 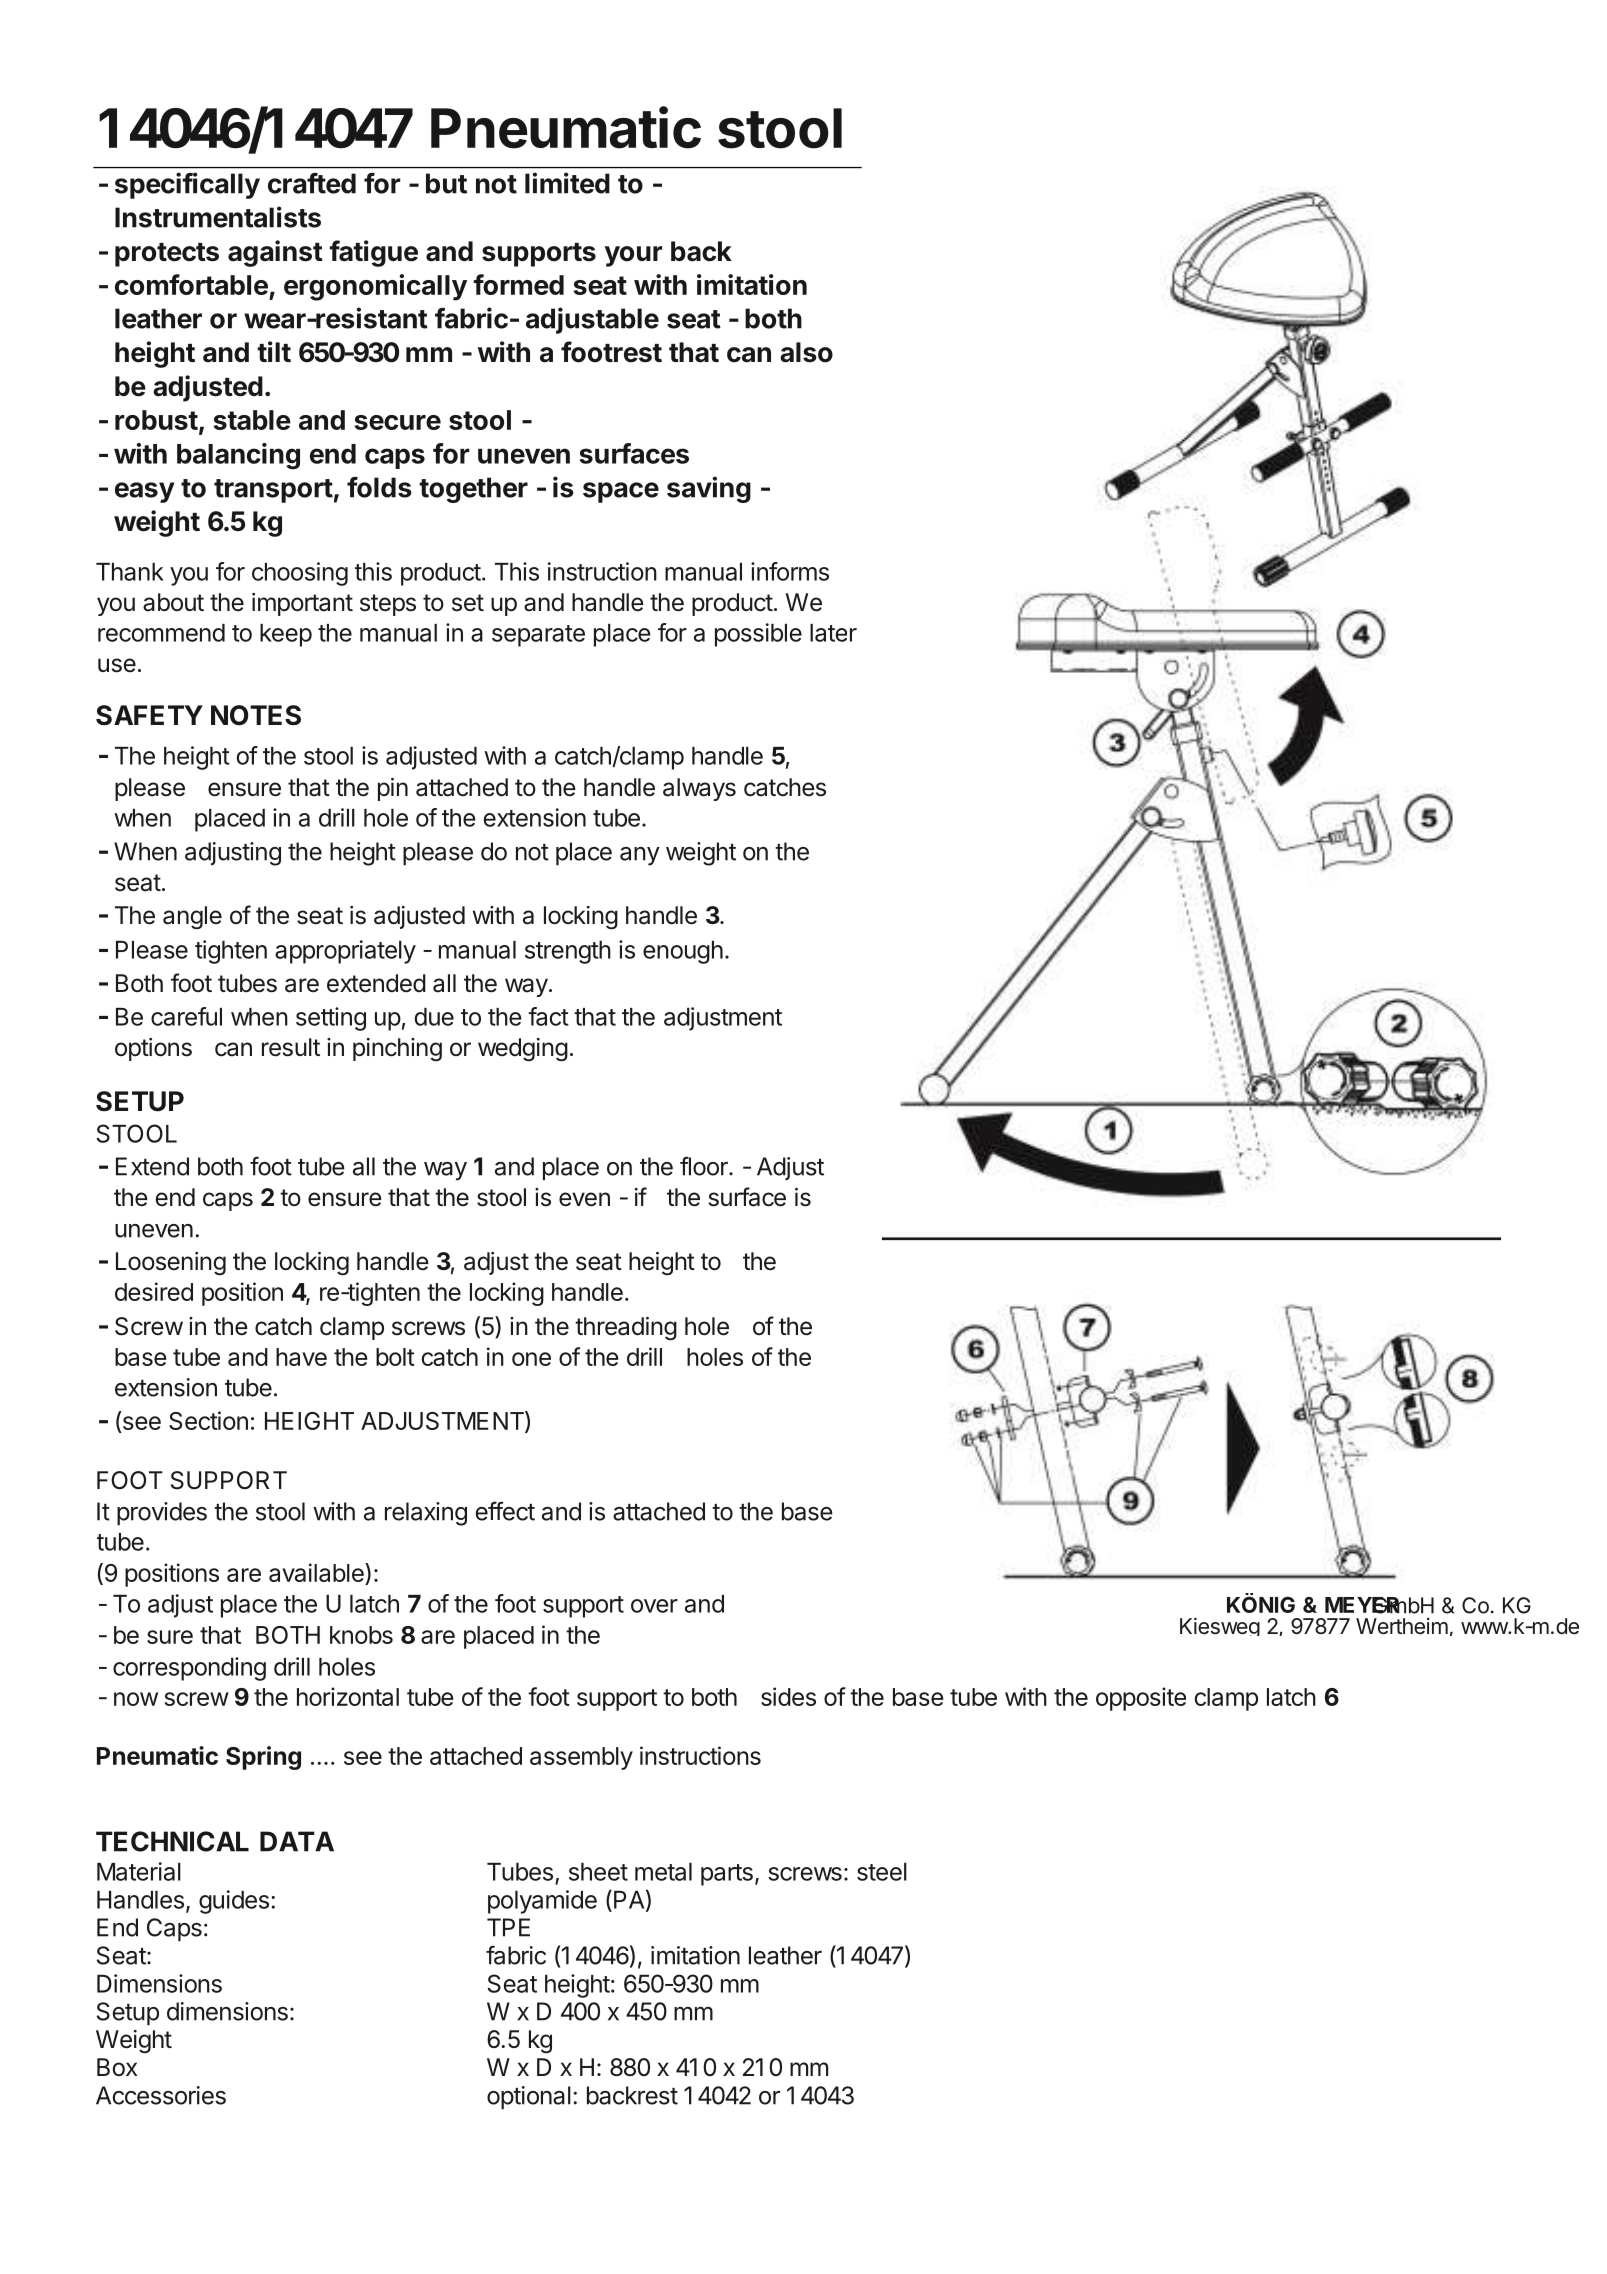 I want to click on Accessories, so click(x=161, y=2095).
